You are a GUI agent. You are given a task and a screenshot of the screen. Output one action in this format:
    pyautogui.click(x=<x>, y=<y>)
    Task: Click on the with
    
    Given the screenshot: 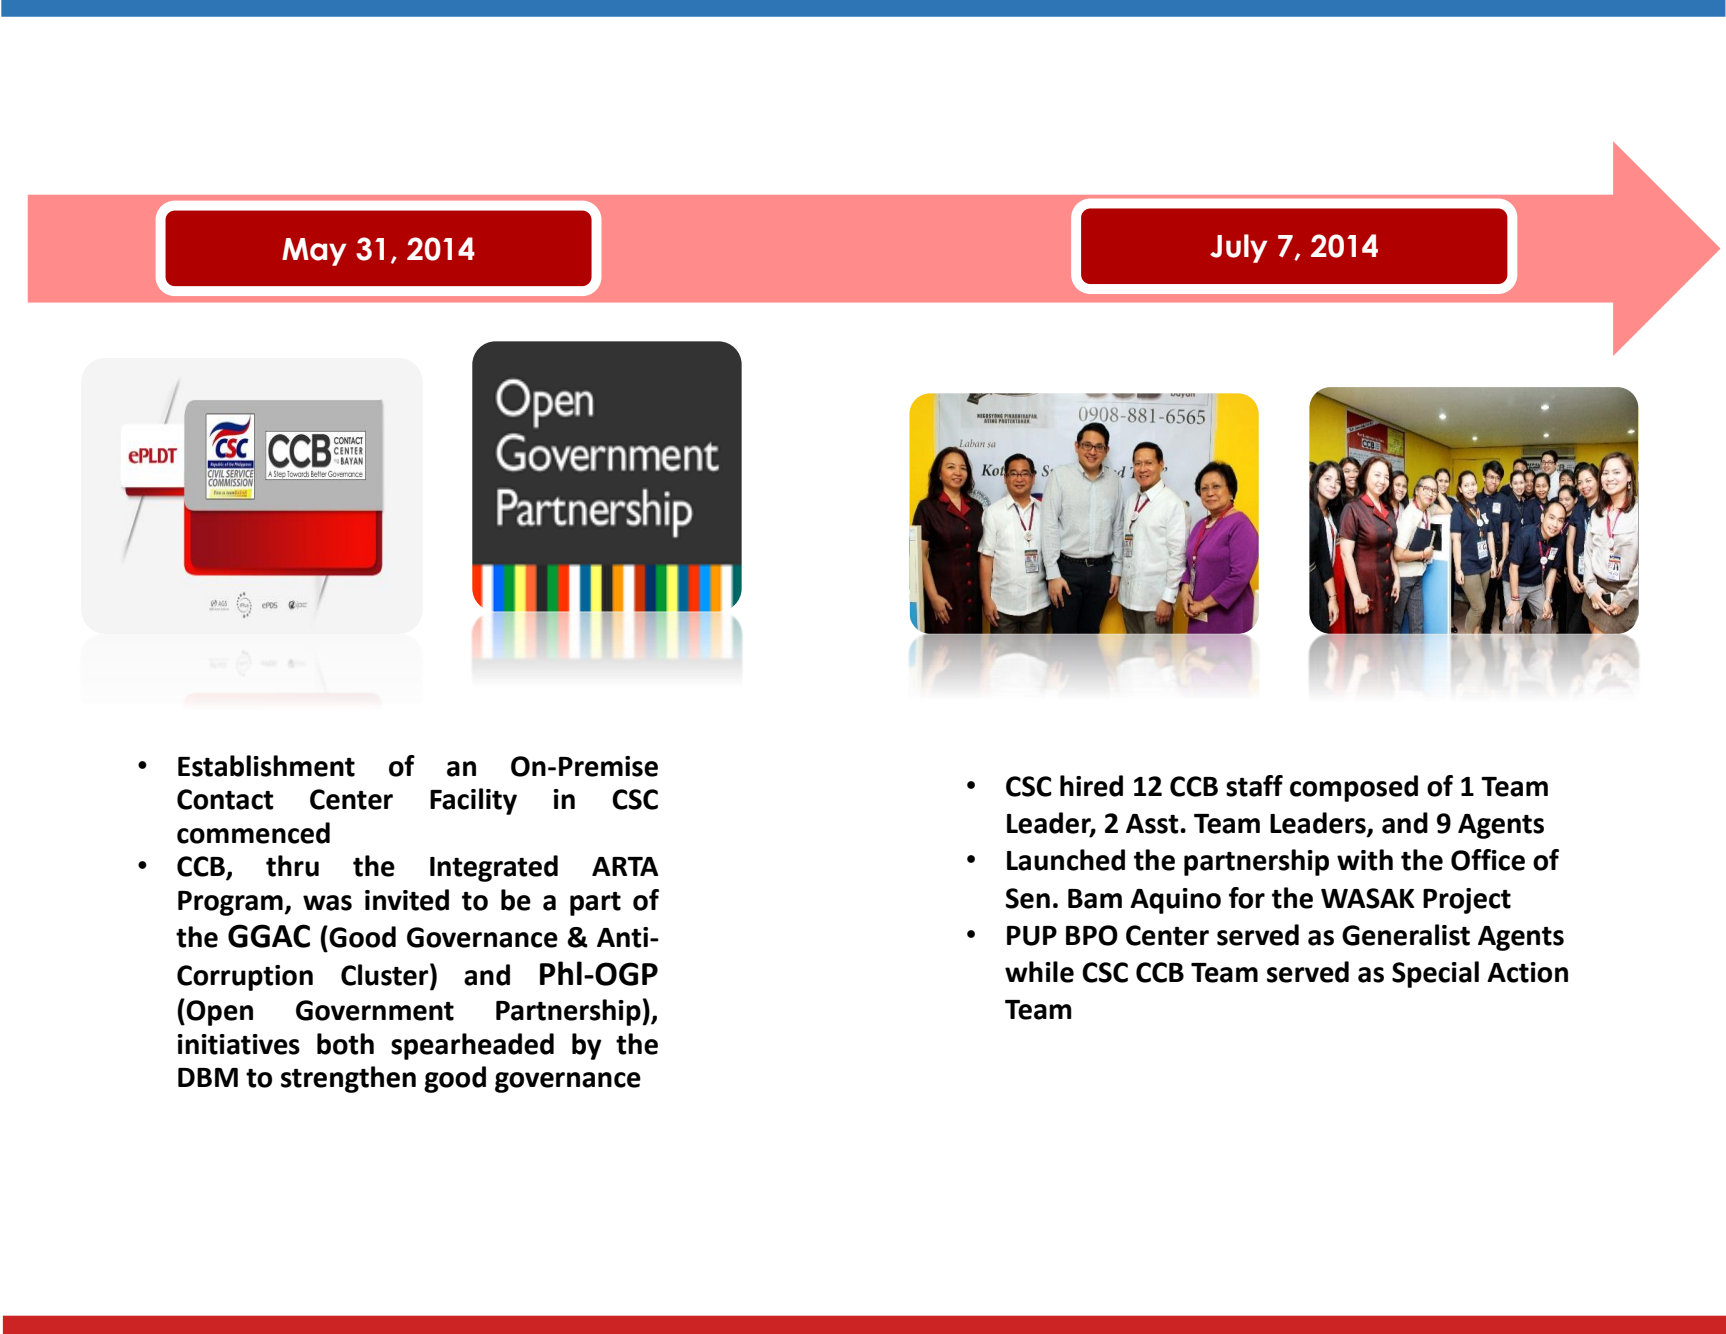 What is the action you would take?
    pyautogui.click(x=1365, y=860)
